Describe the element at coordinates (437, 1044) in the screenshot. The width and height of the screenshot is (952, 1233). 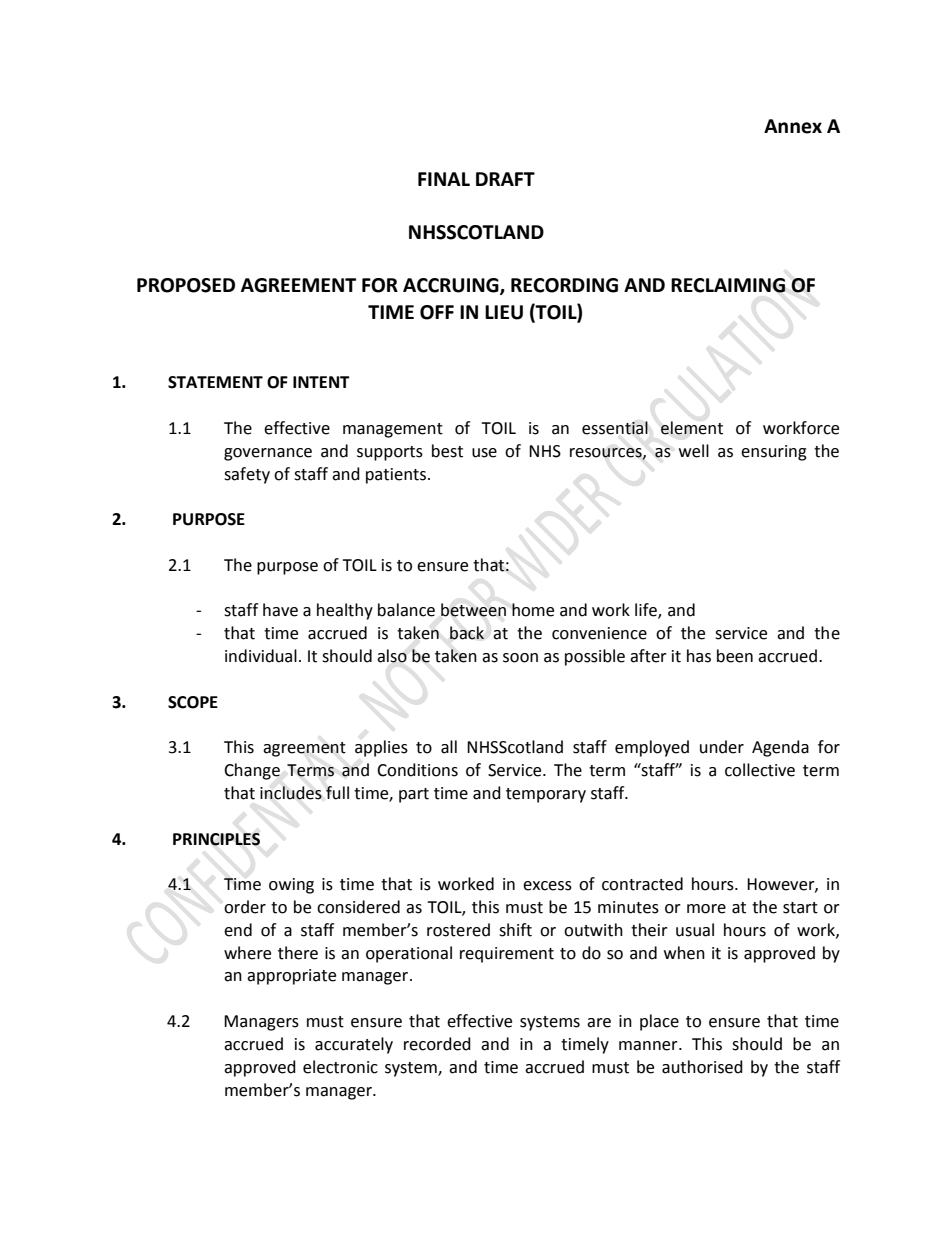
I see `recorded` at that location.
